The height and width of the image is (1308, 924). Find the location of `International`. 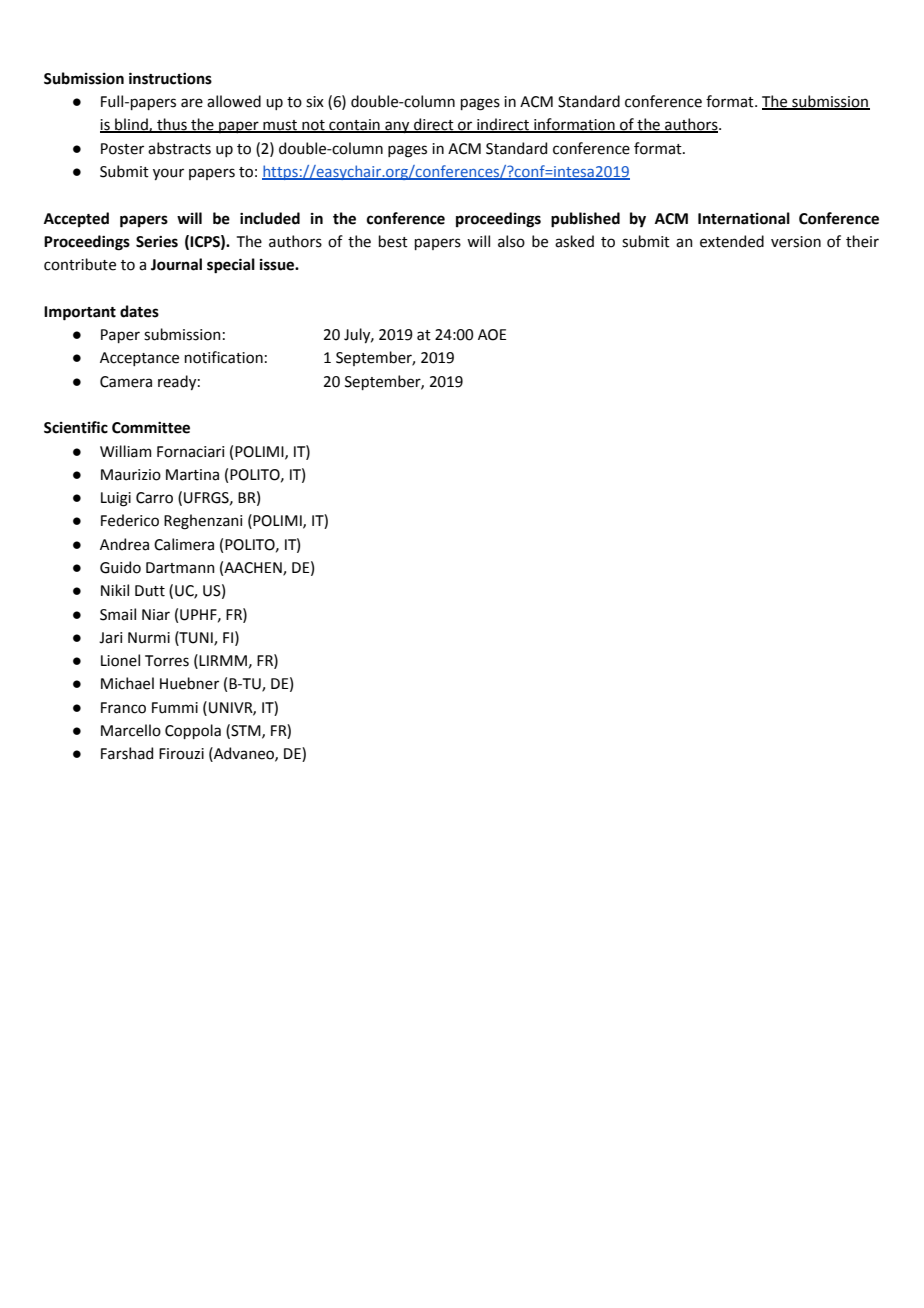

International is located at coordinates (744, 218).
